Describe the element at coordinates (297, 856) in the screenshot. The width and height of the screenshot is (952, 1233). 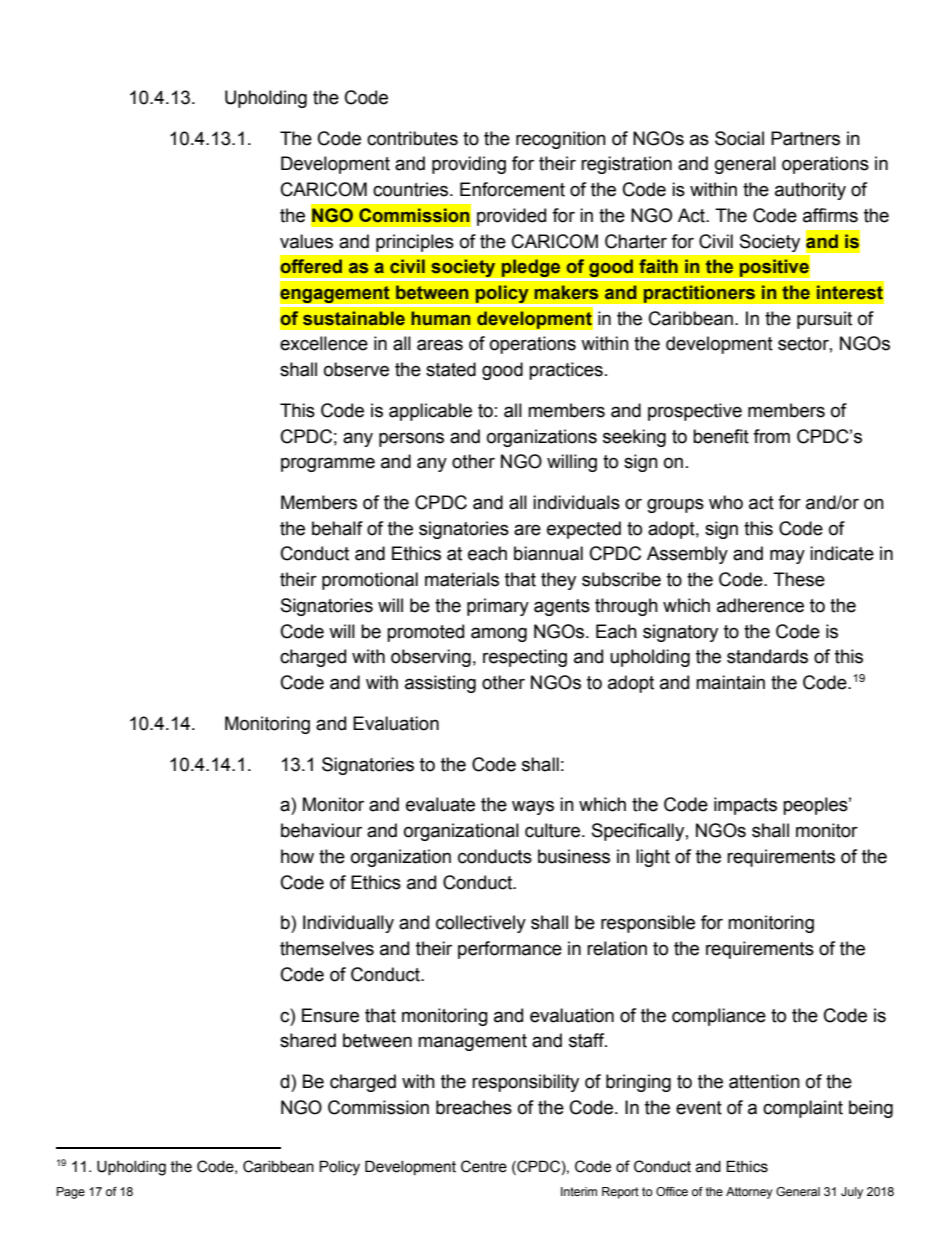
I see `how` at that location.
